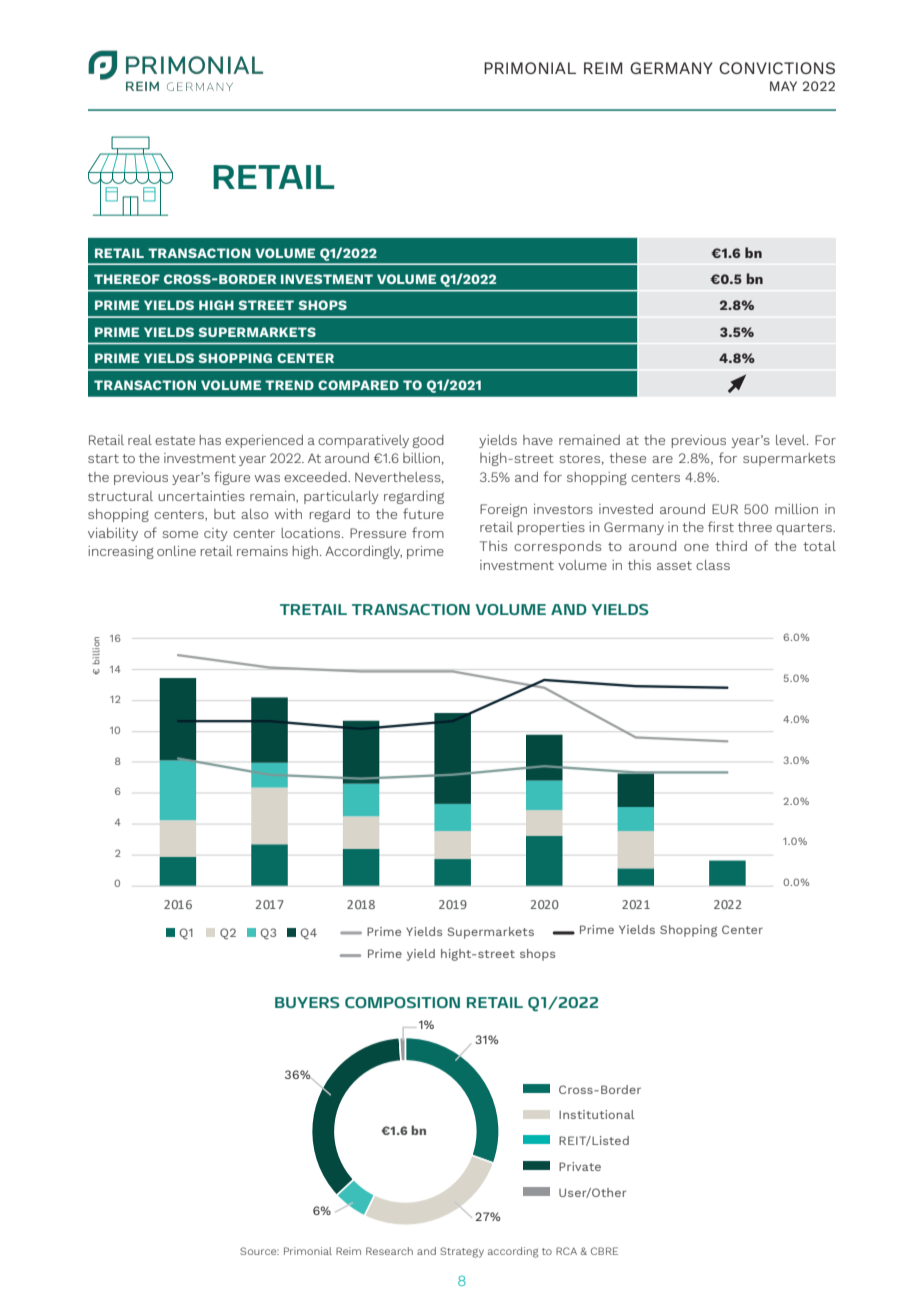 Image resolution: width=924 pixels, height=1308 pixels. I want to click on THEREOF, so click(127, 279).
